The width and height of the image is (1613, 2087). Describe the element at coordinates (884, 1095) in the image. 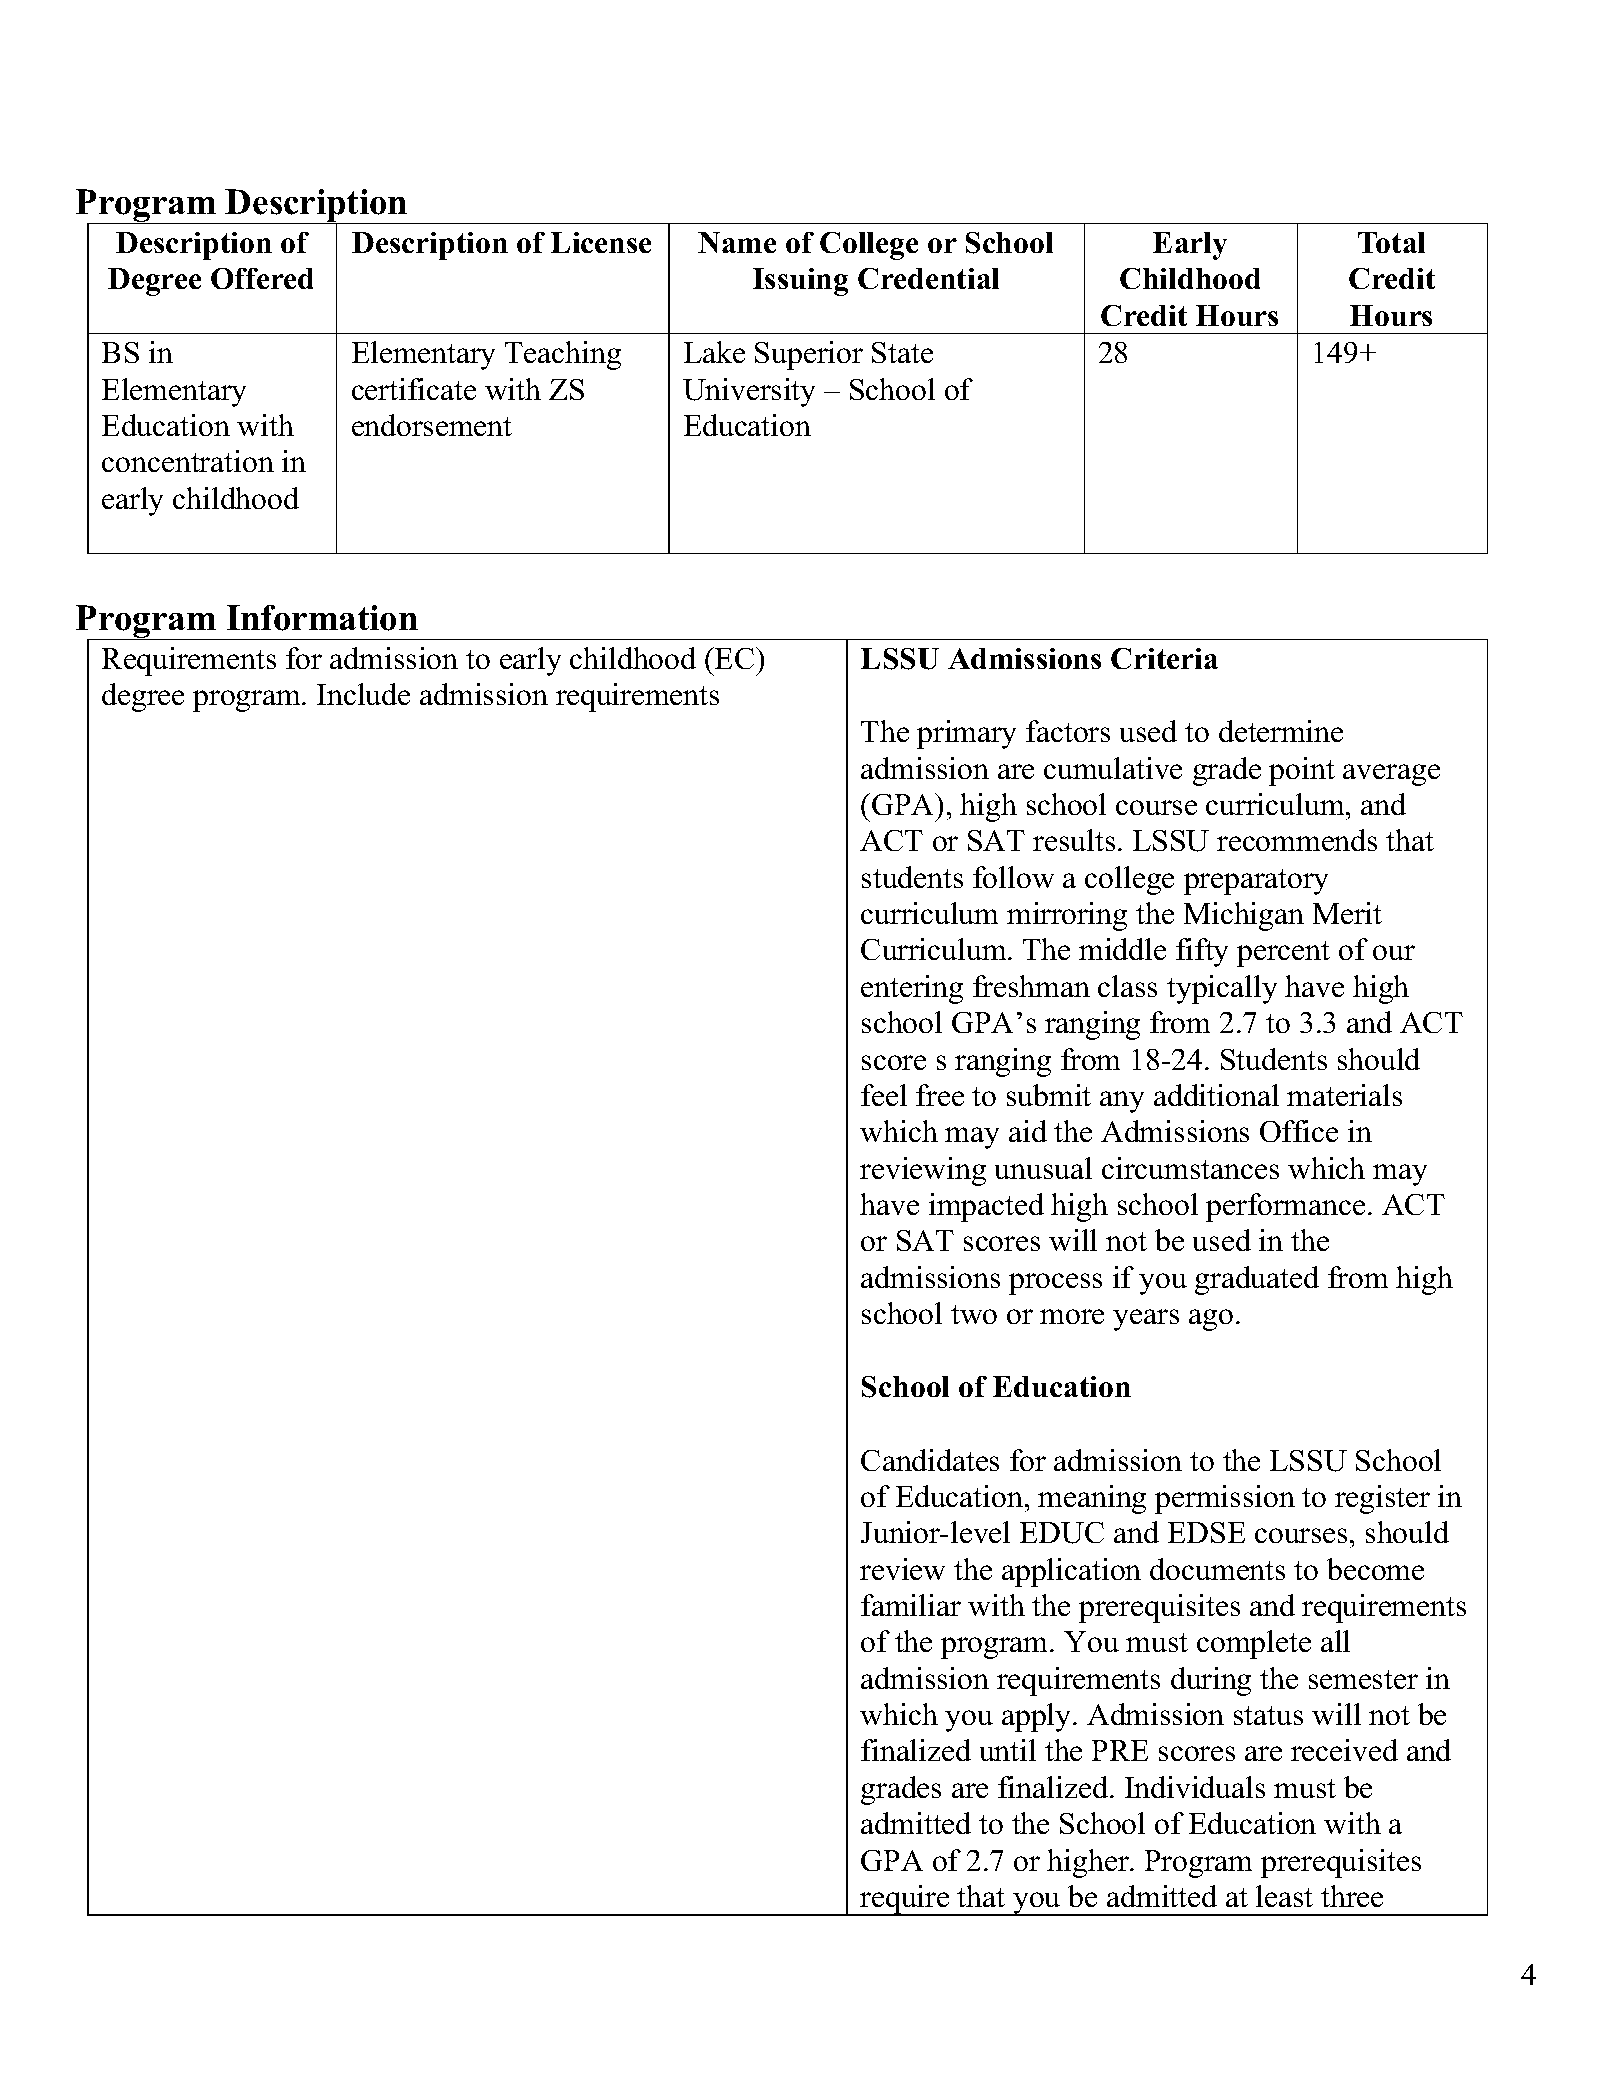

I see `feel` at that location.
